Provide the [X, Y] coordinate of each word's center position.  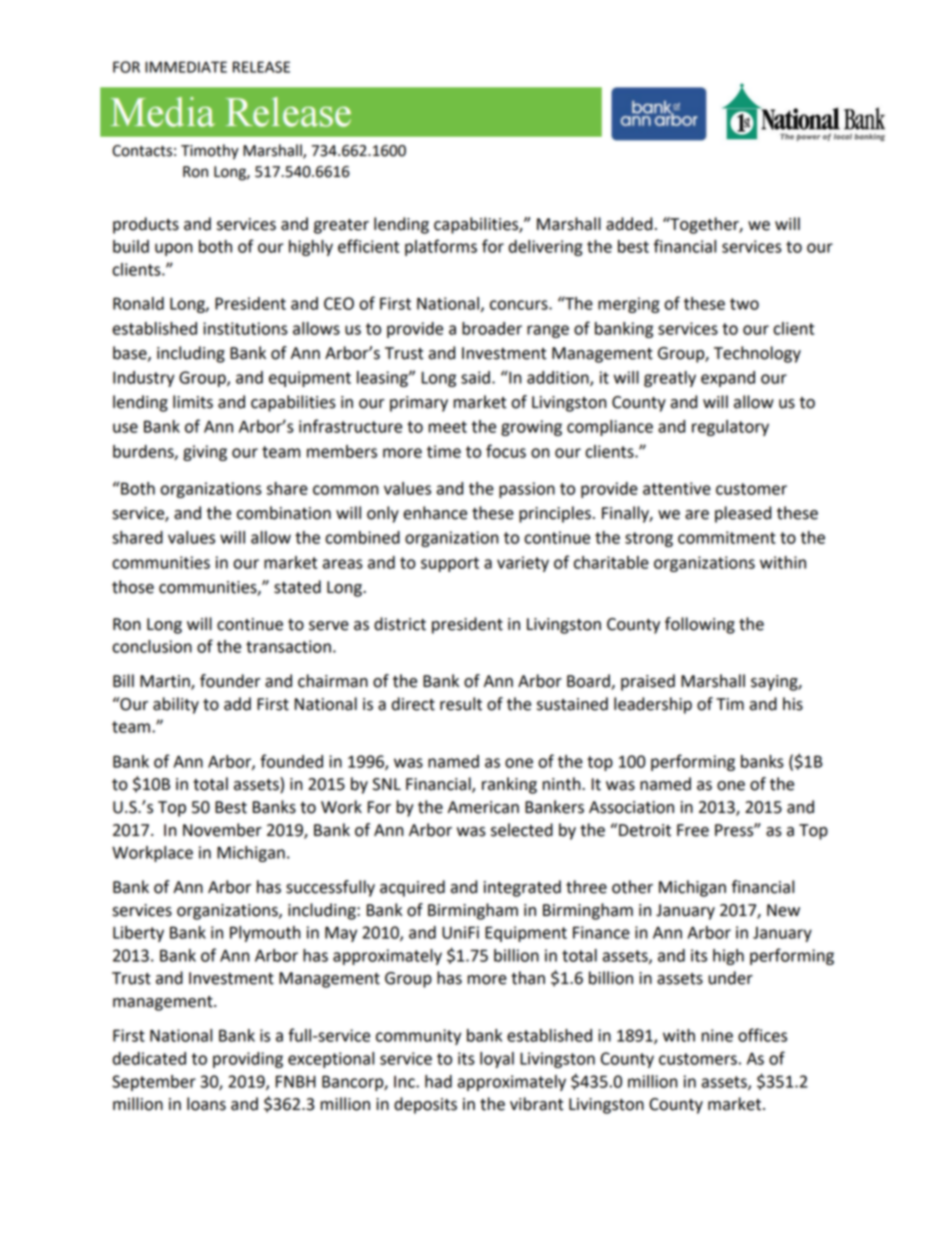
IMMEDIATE [186, 67]
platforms [441, 247]
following [700, 625]
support [450, 564]
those [133, 587]
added [629, 224]
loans [206, 1104]
